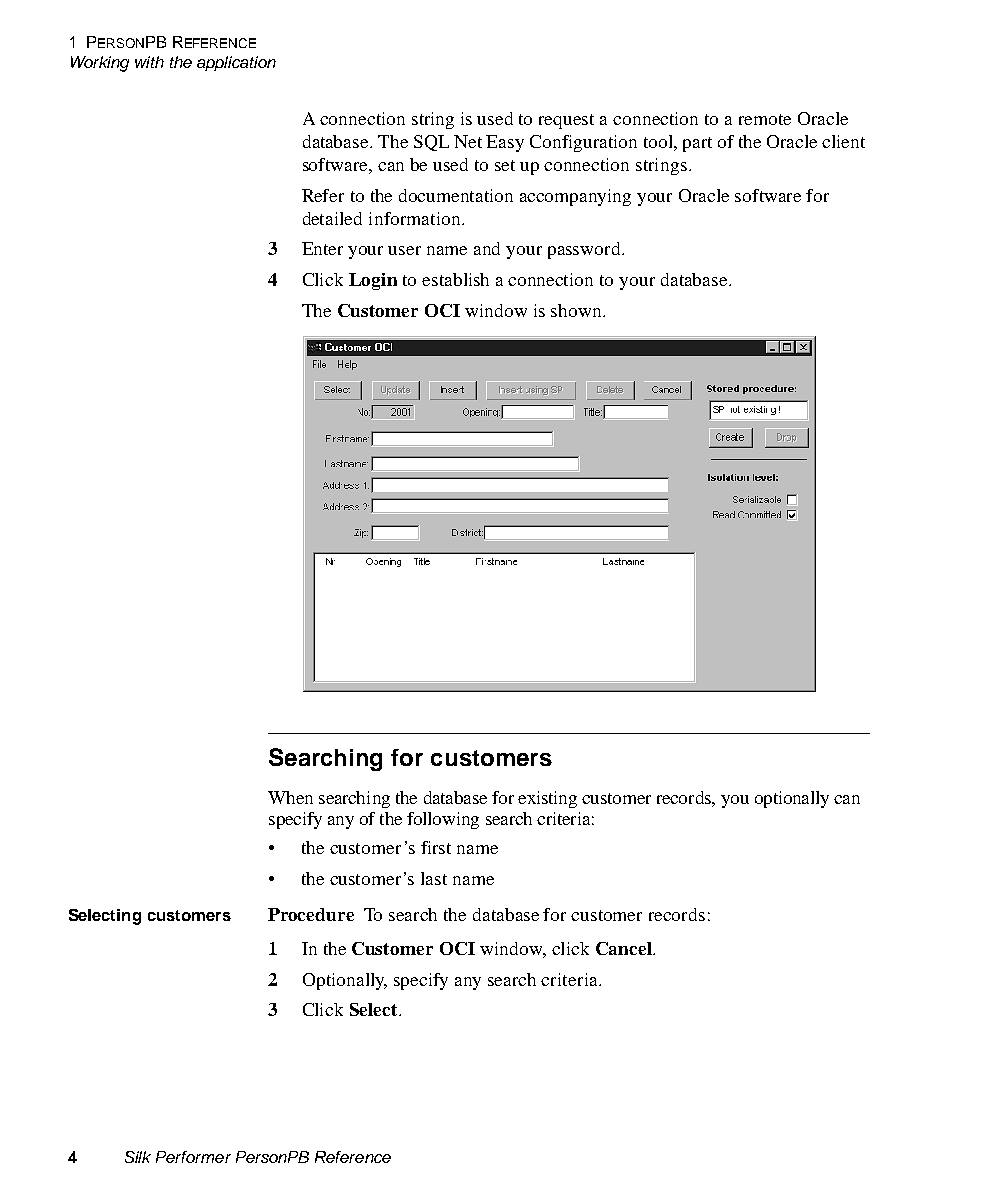 Image resolution: width=1003 pixels, height=1204 pixels. Describe the element at coordinates (149, 62) in the page. I see `with` at that location.
